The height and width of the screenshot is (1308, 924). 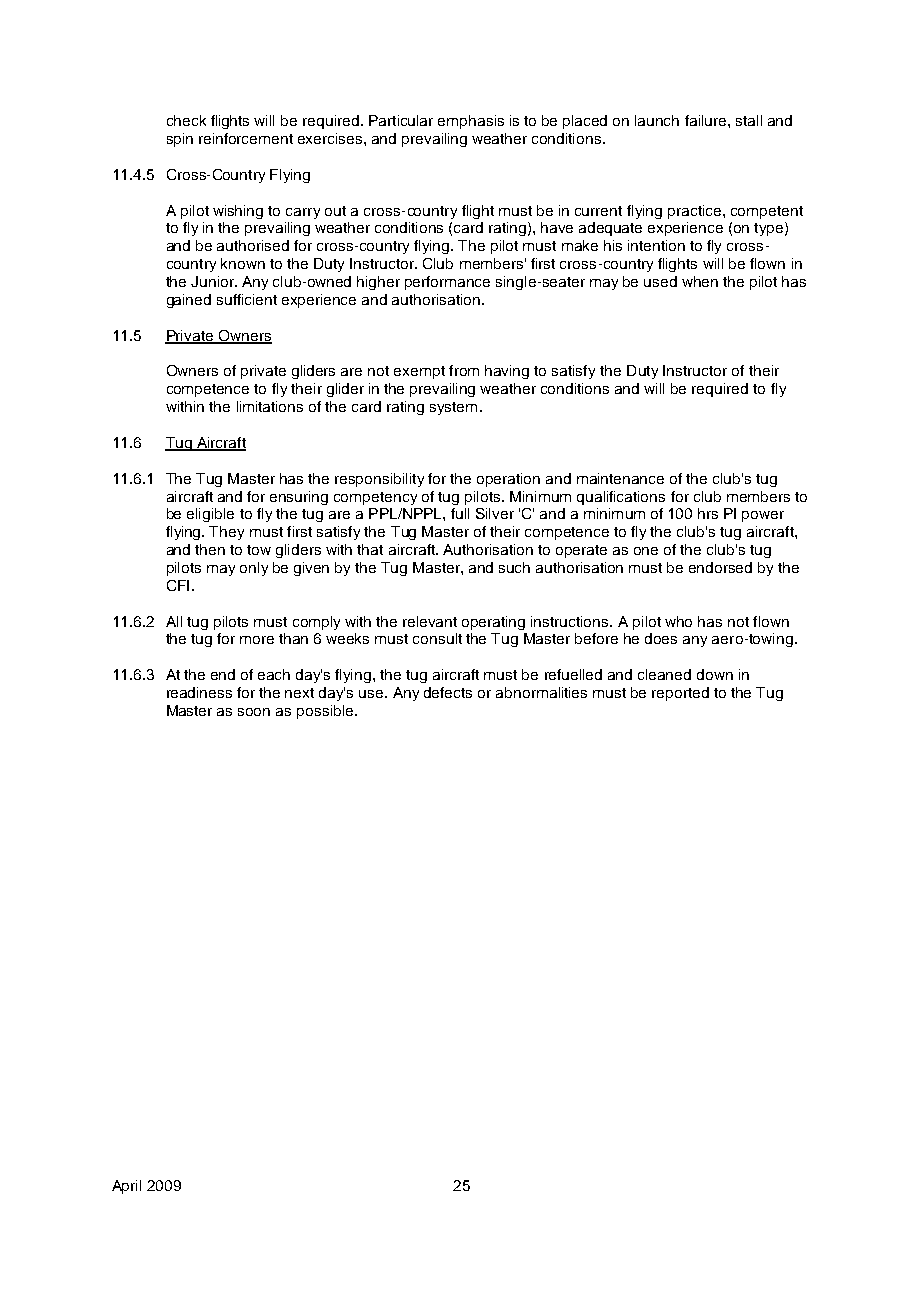 What do you see at coordinates (453, 408) in the screenshot?
I see `system` at bounding box center [453, 408].
